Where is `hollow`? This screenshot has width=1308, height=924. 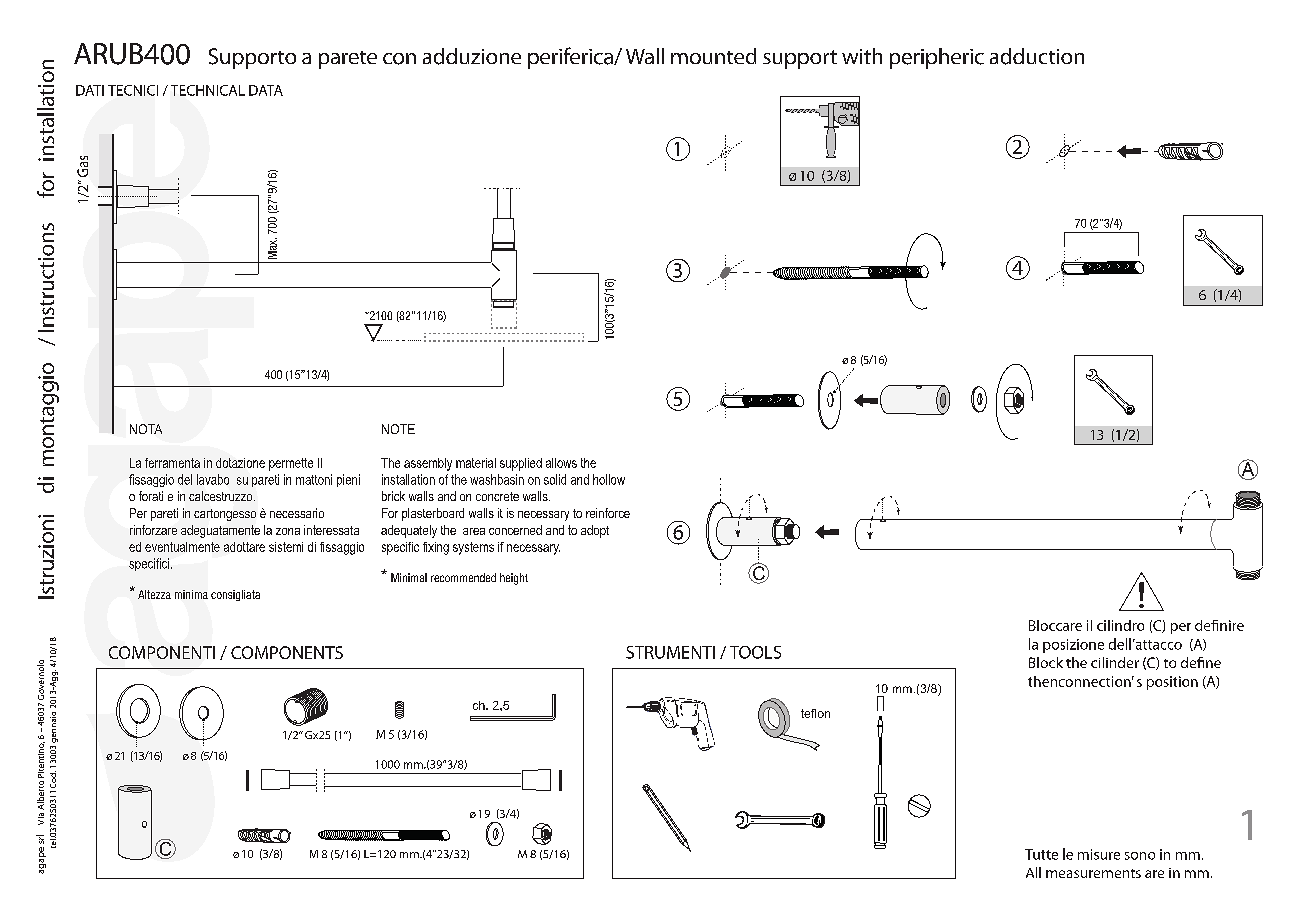
hollow is located at coordinates (609, 479).
